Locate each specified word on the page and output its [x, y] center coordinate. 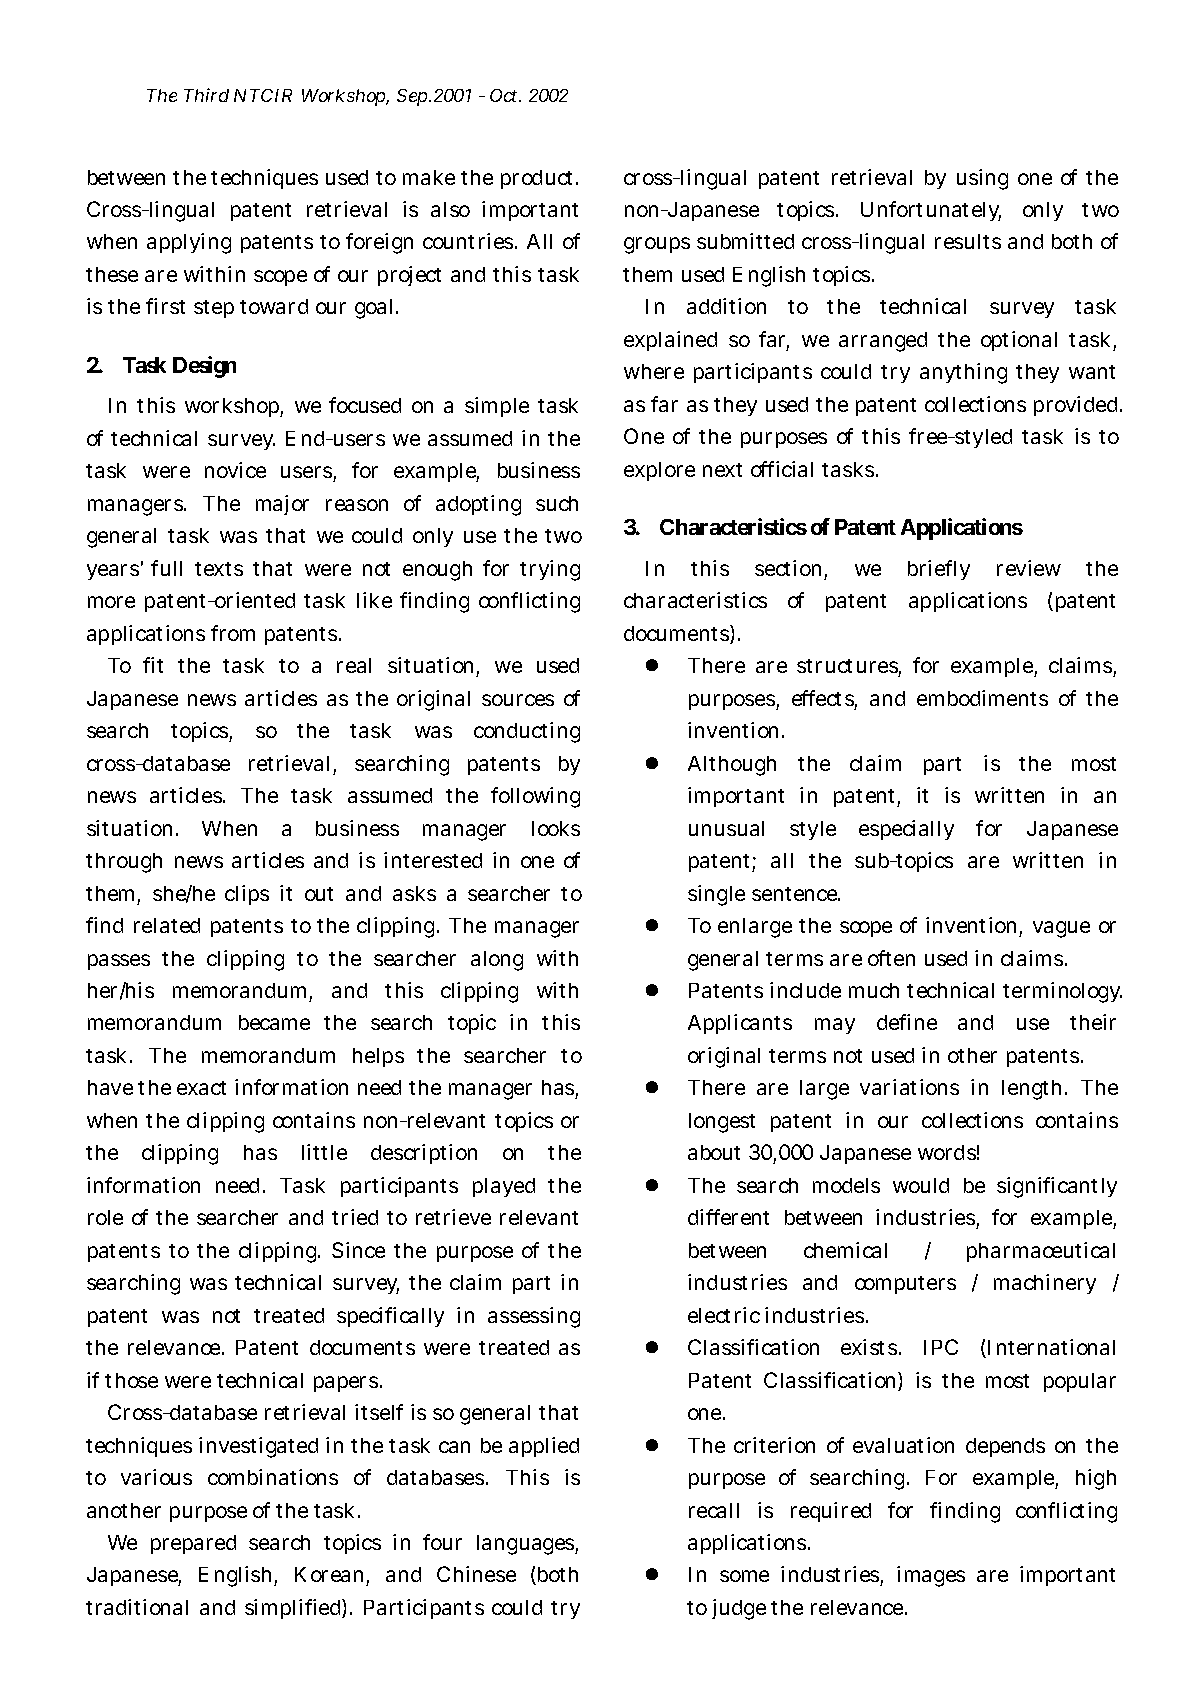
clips [247, 895]
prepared [193, 1544]
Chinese [476, 1574]
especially [906, 830]
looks [556, 828]
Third [206, 95]
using [982, 179]
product [539, 179]
